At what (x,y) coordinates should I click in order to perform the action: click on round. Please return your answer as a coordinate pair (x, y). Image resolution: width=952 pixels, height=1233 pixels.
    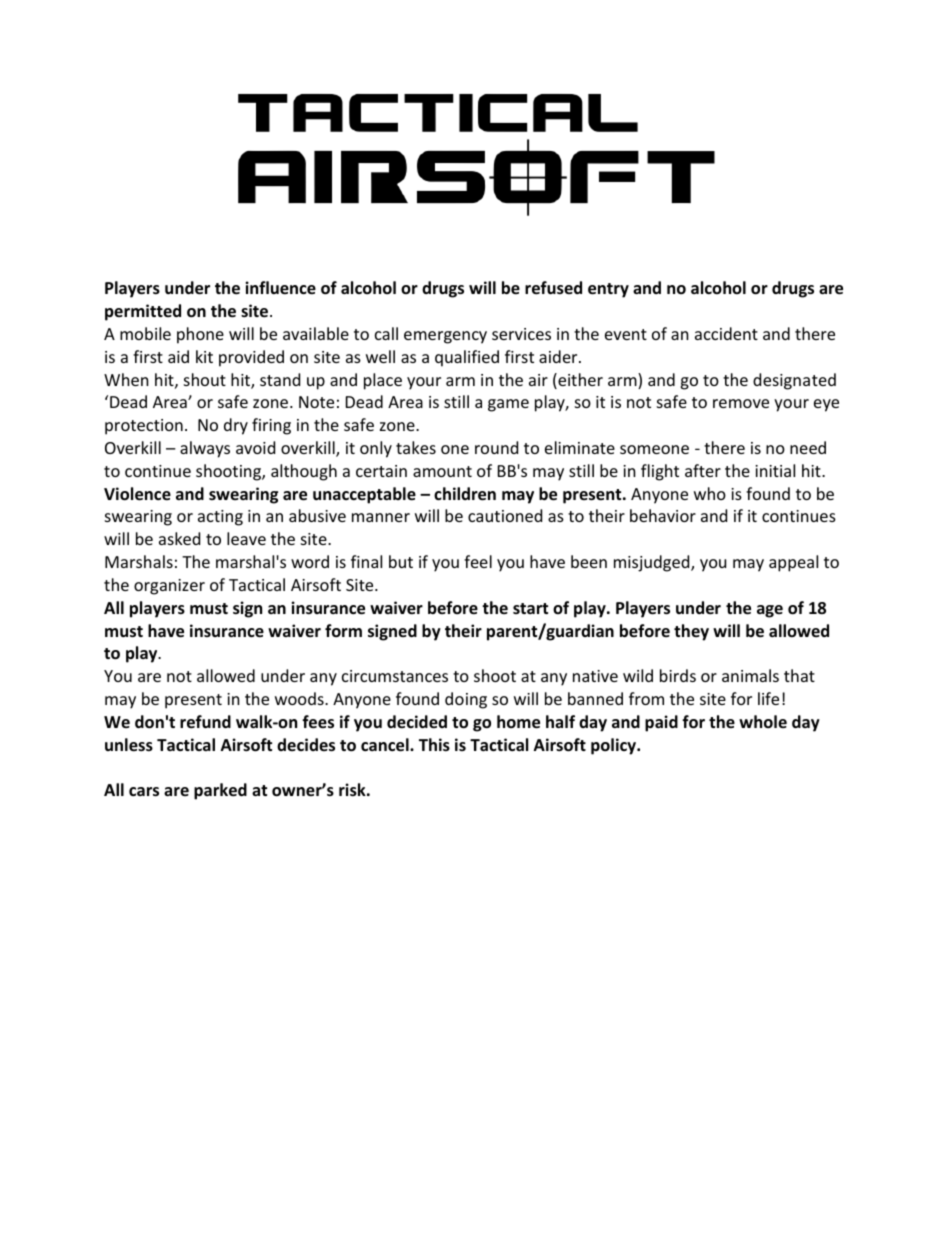
    Looking at the image, I should click on (496, 447).
